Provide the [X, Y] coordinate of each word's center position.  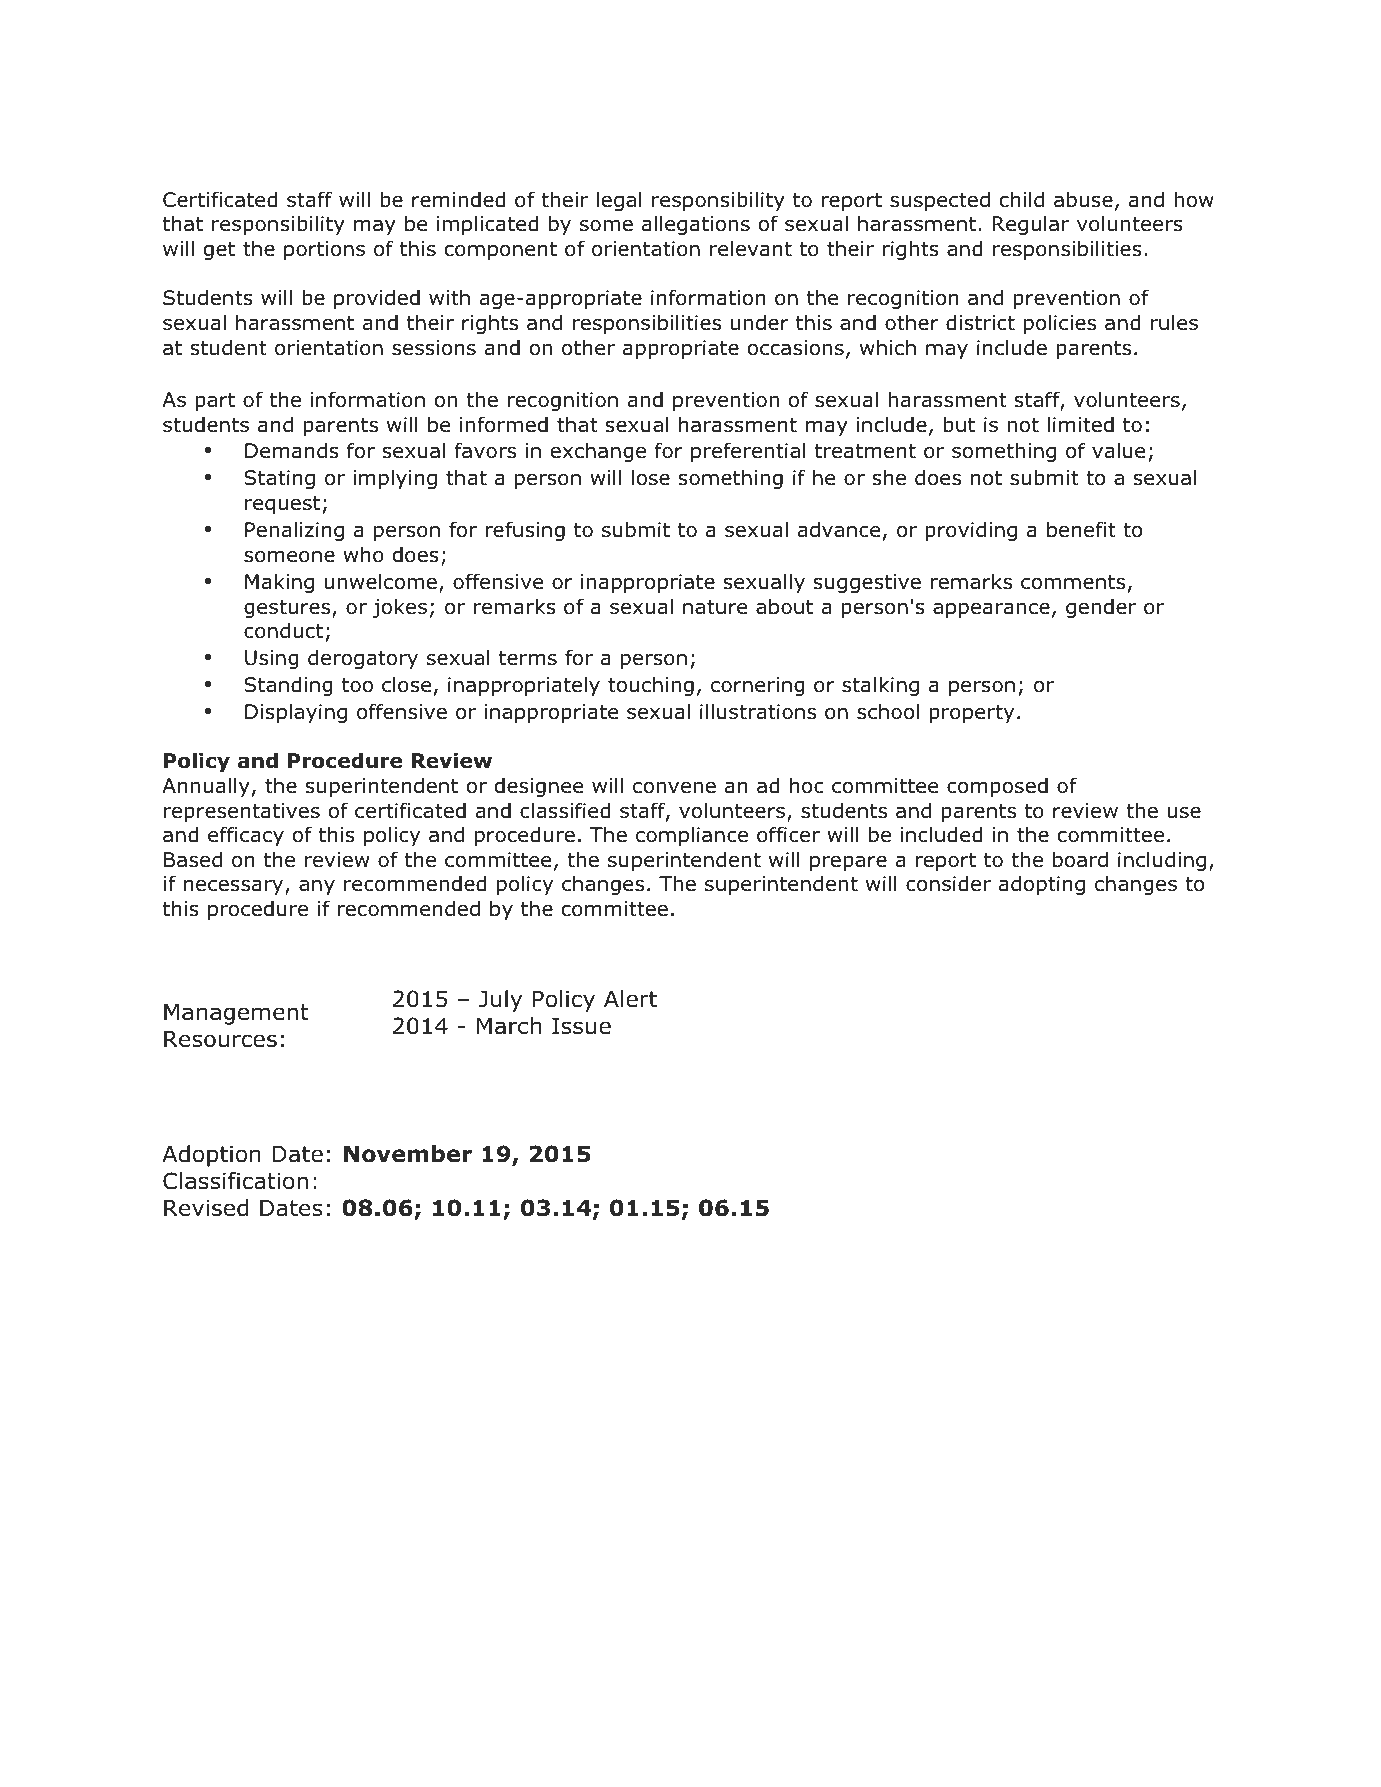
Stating [280, 479]
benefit [1081, 529]
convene [674, 787]
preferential [748, 452]
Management [236, 1014]
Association [721, 1298]
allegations [696, 225]
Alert [630, 999]
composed [997, 787]
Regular [1031, 225]
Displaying [296, 713]
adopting [1042, 885]
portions [324, 250]
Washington [316, 1300]
